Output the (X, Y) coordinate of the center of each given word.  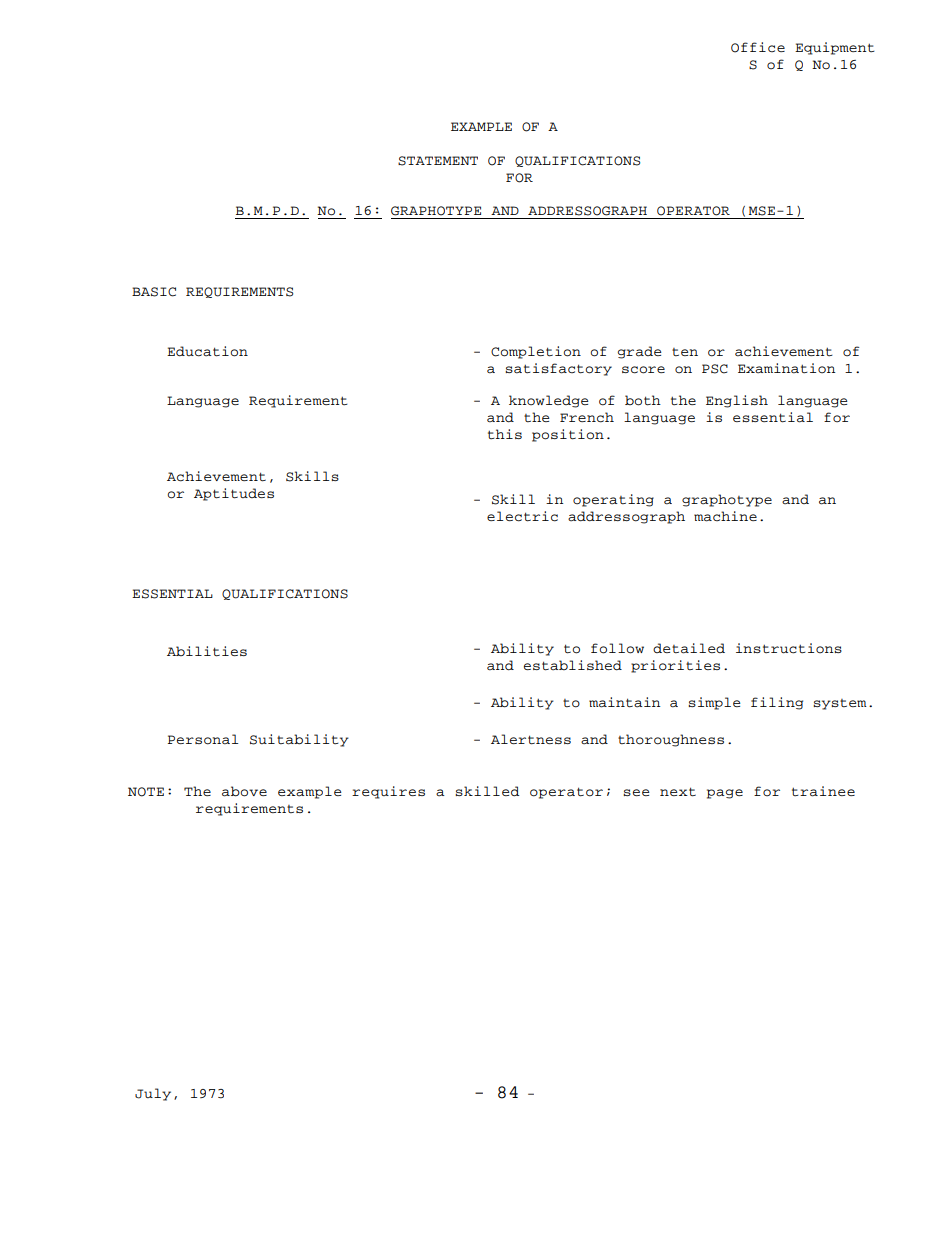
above (244, 791)
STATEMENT (438, 161)
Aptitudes (234, 494)
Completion (536, 352)
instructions (789, 648)
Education (207, 351)
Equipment (835, 48)
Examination (787, 368)
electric (522, 516)
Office (758, 47)
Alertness (531, 739)
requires (388, 792)
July (153, 1094)
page (725, 794)
